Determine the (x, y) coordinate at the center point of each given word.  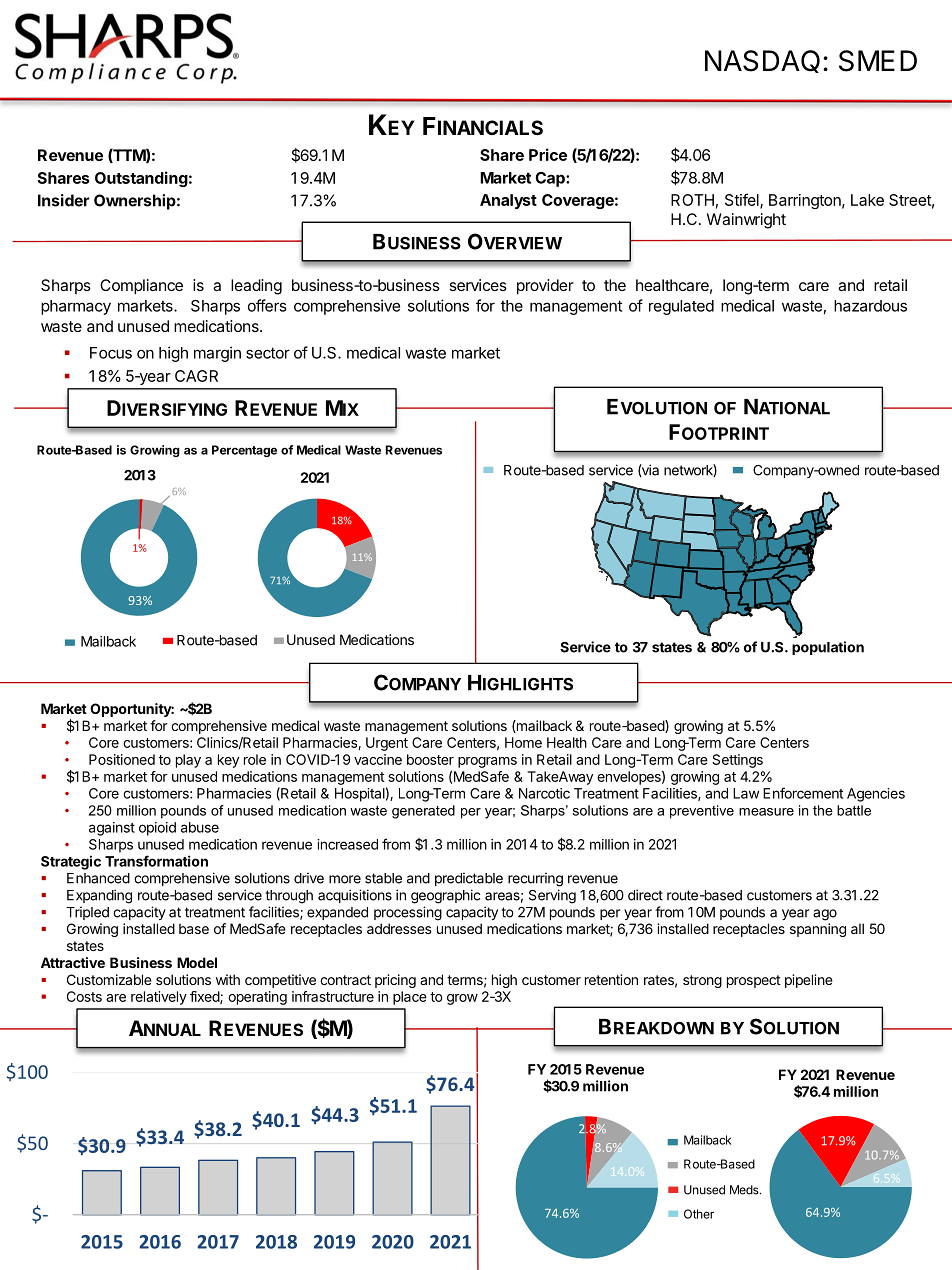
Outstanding (141, 179)
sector (268, 353)
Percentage (244, 451)
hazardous (870, 306)
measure (766, 812)
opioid (157, 829)
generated (423, 812)
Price (548, 154)
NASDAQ (762, 61)
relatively (159, 998)
